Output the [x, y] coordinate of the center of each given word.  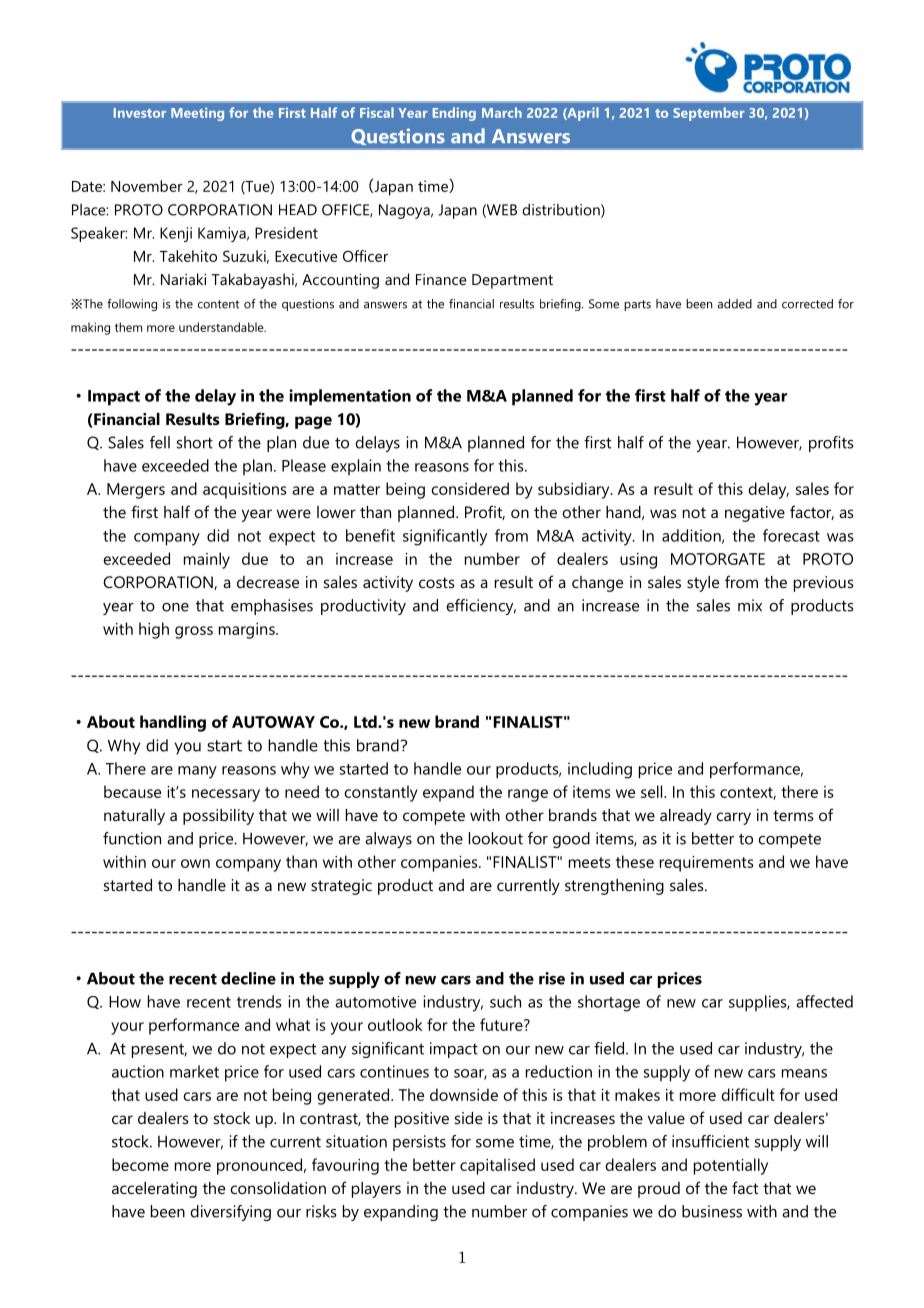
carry [733, 818]
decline [248, 978]
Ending [454, 114]
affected [824, 1001]
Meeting [197, 114]
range [528, 795]
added [735, 304]
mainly [207, 560]
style [703, 584]
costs [437, 582]
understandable [222, 327]
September [709, 114]
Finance [441, 279]
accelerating [154, 1190]
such [505, 1001]
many [197, 772]
